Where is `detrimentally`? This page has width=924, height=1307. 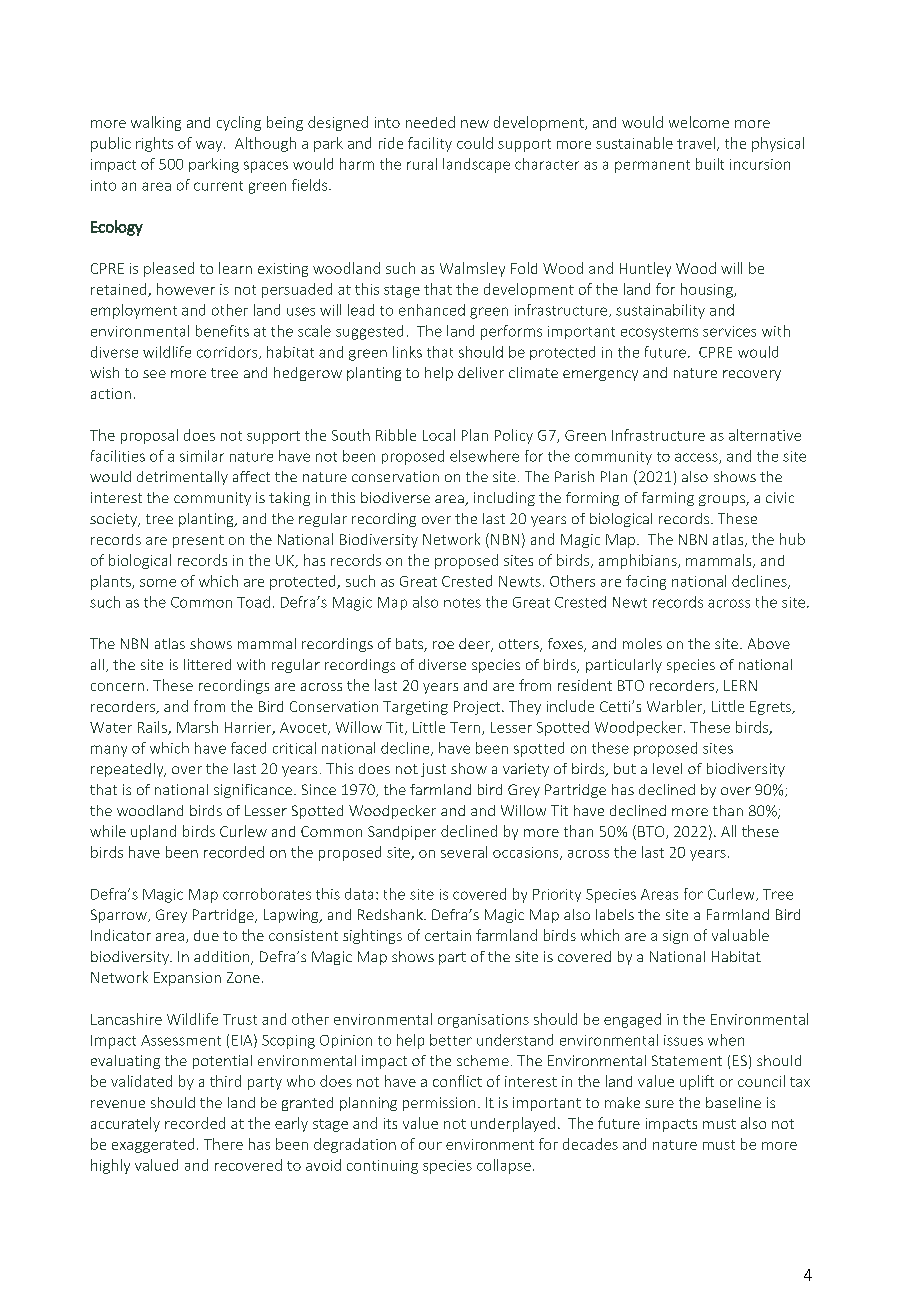
detrimentally is located at coordinates (182, 478).
